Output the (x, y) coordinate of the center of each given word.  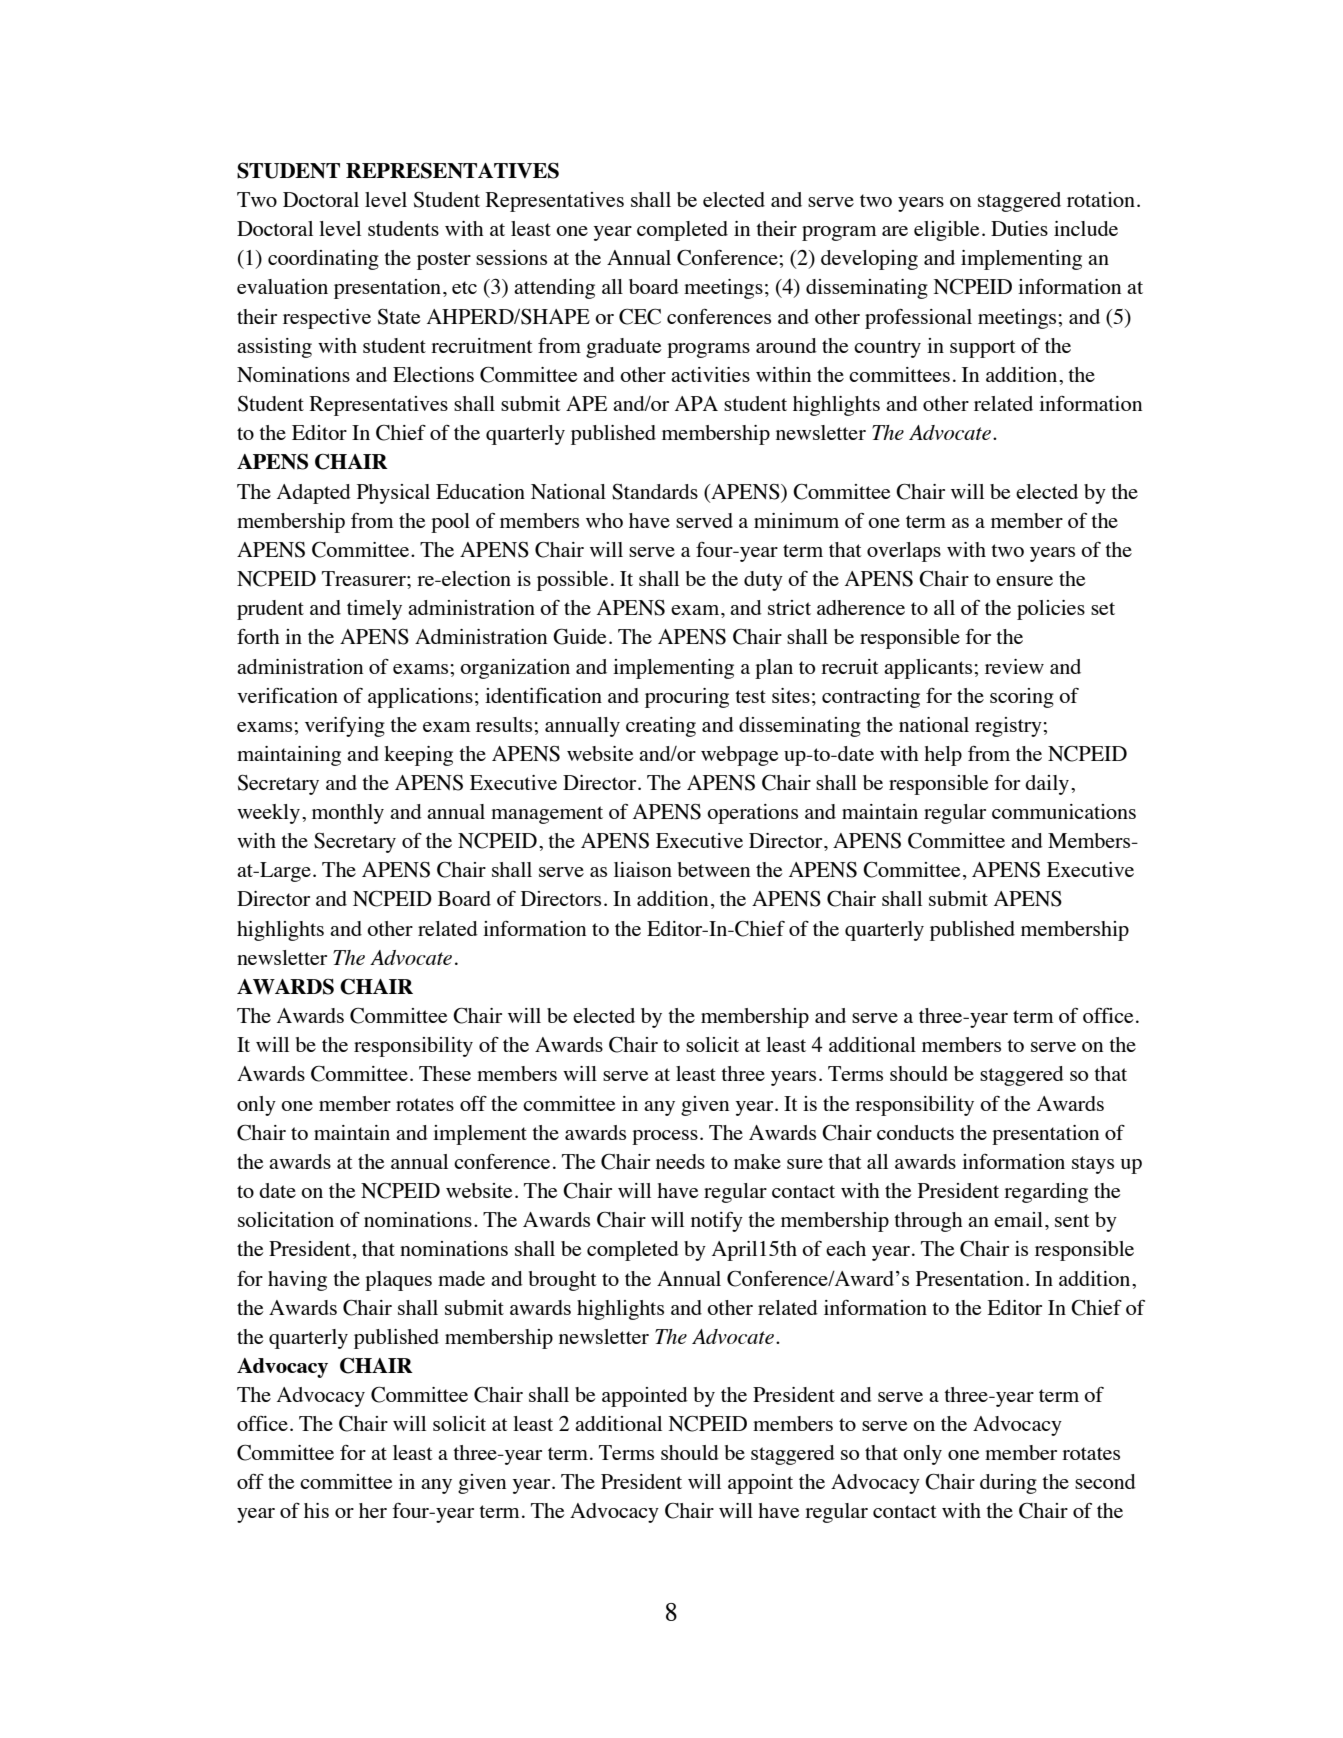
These (445, 1073)
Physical (393, 494)
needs (680, 1161)
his (316, 1510)
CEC (640, 316)
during (1008, 1484)
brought (563, 1281)
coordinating (323, 260)
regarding (1046, 1193)
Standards (655, 492)
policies (1051, 610)
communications (1064, 811)
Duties (1019, 228)
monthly (348, 814)
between (714, 869)
